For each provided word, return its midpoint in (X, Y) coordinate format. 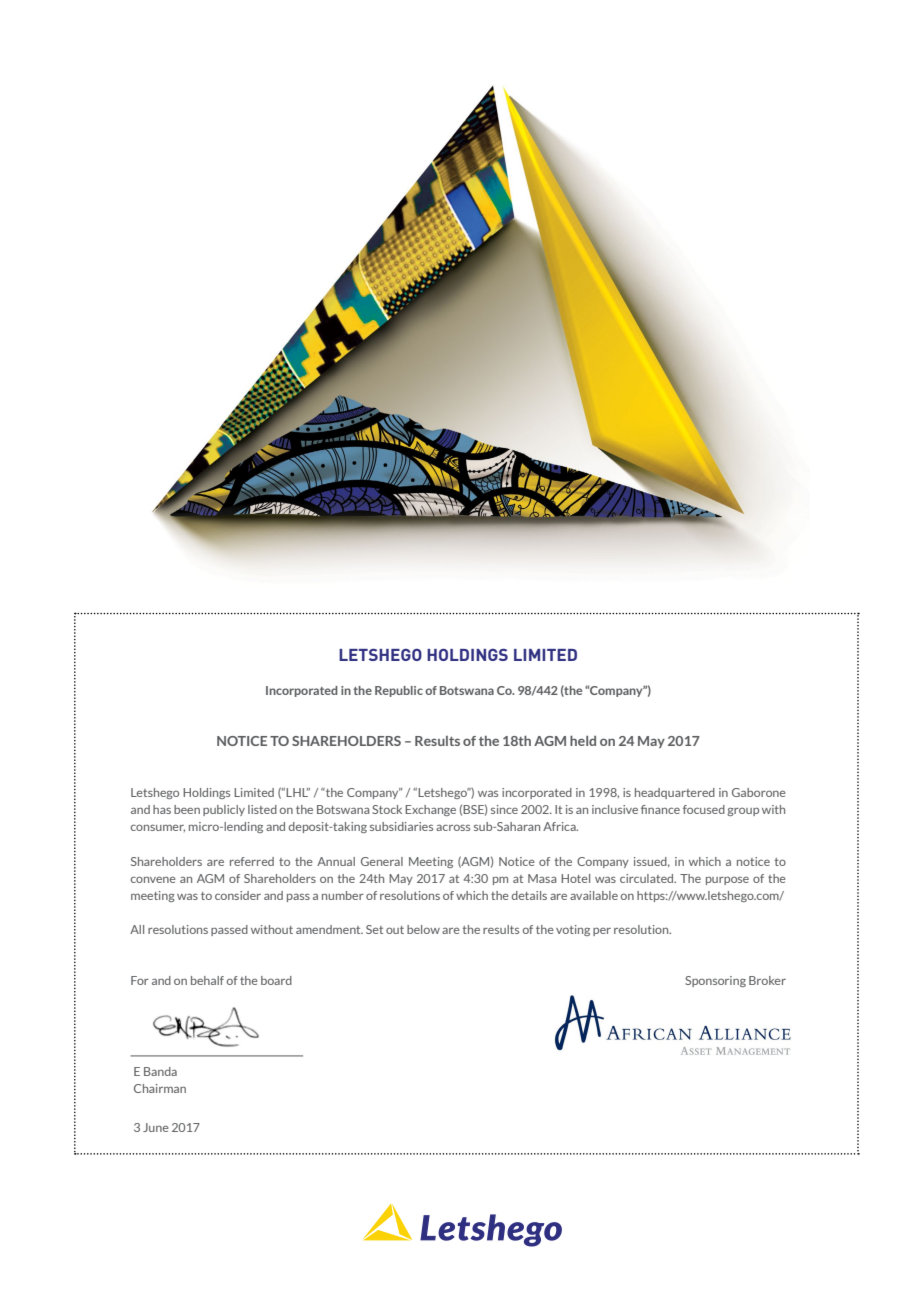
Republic (399, 691)
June (156, 1127)
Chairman (160, 1088)
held (583, 740)
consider (238, 895)
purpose (727, 881)
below (423, 929)
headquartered (675, 793)
